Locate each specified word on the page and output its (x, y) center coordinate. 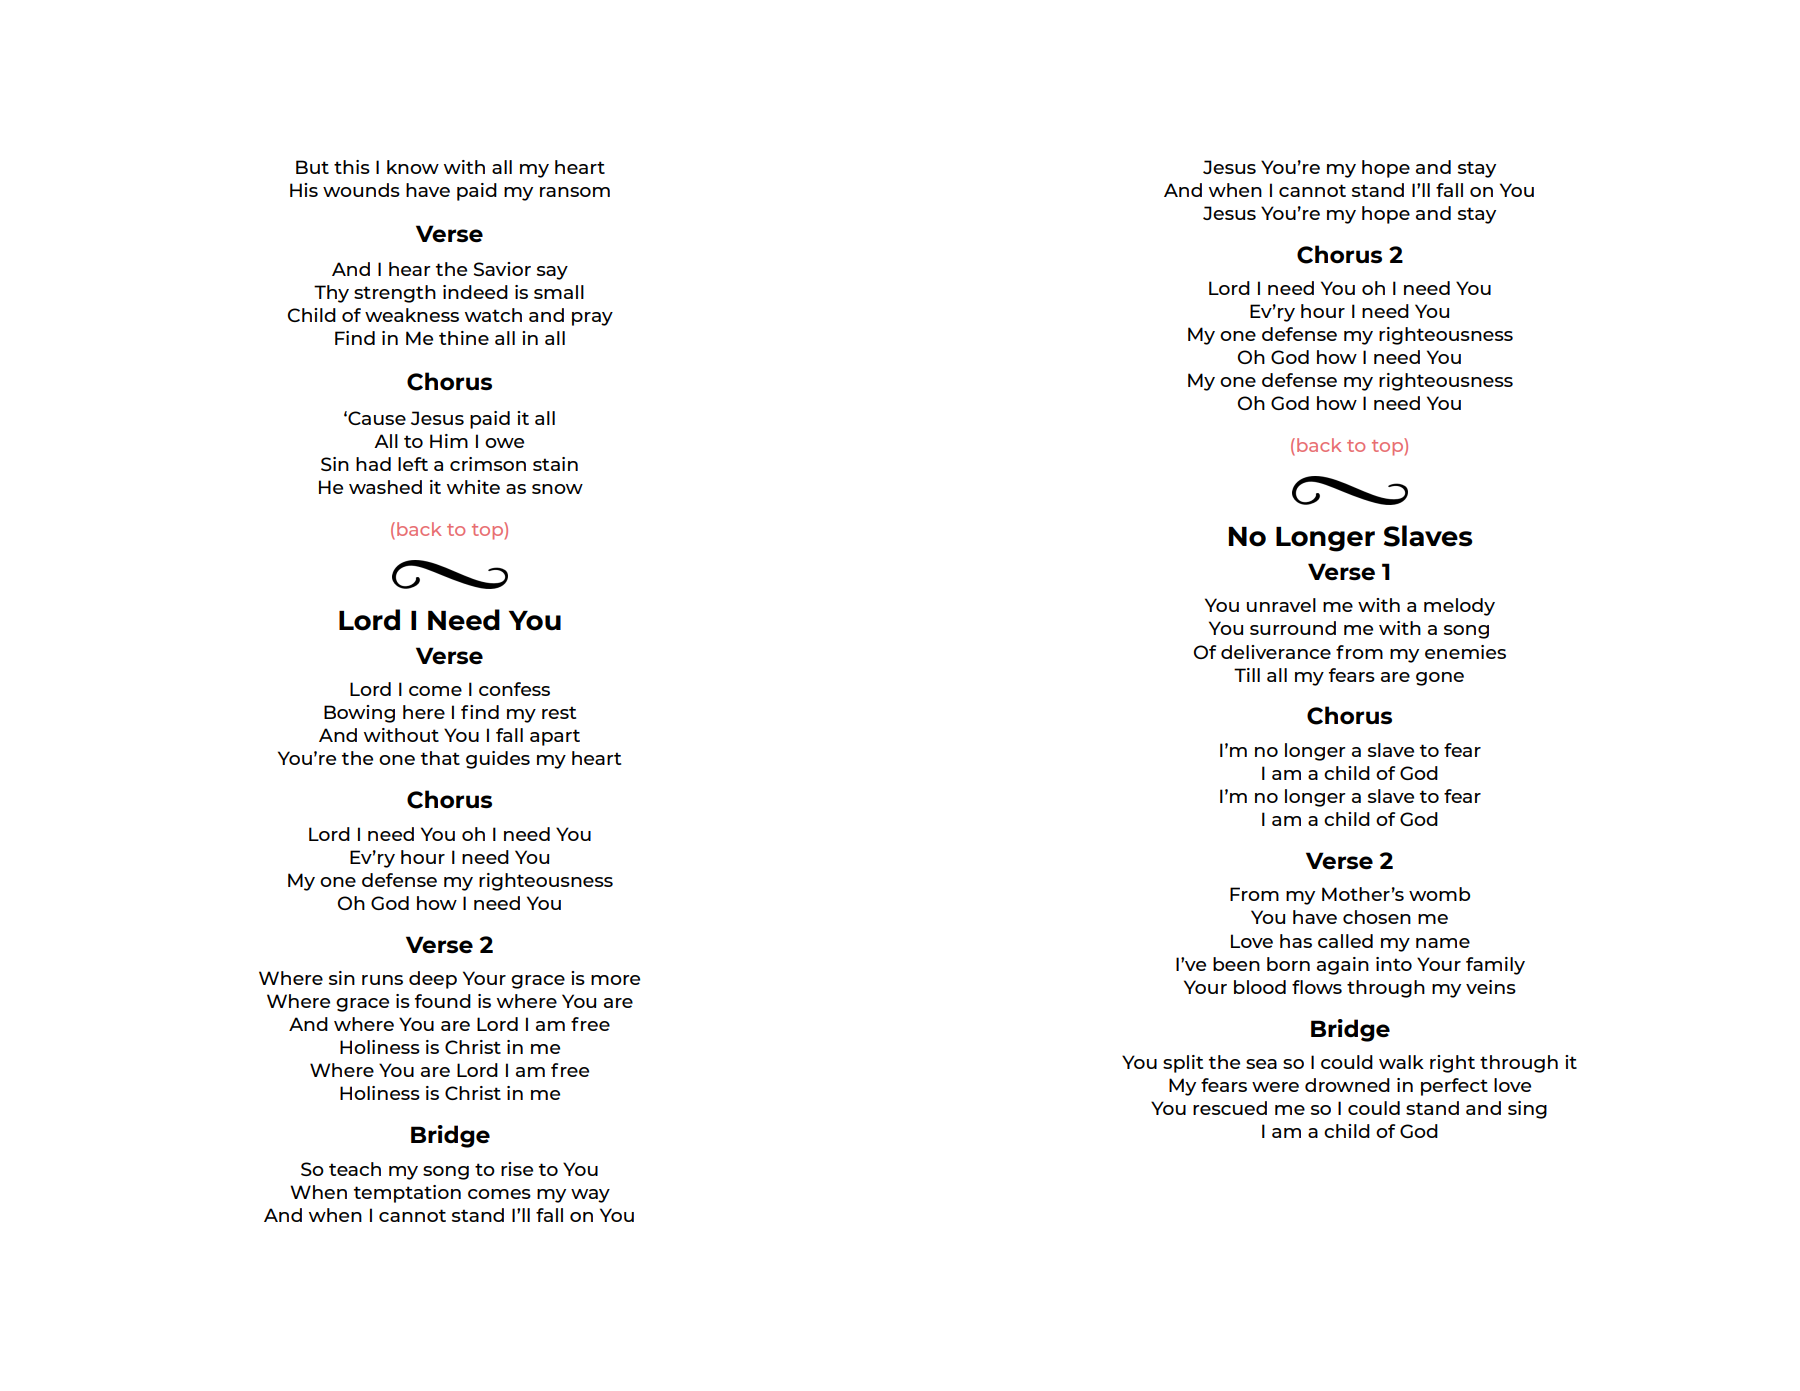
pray (592, 319)
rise (517, 1169)
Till (1247, 675)
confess (514, 689)
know (413, 167)
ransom (575, 192)
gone (1440, 679)
